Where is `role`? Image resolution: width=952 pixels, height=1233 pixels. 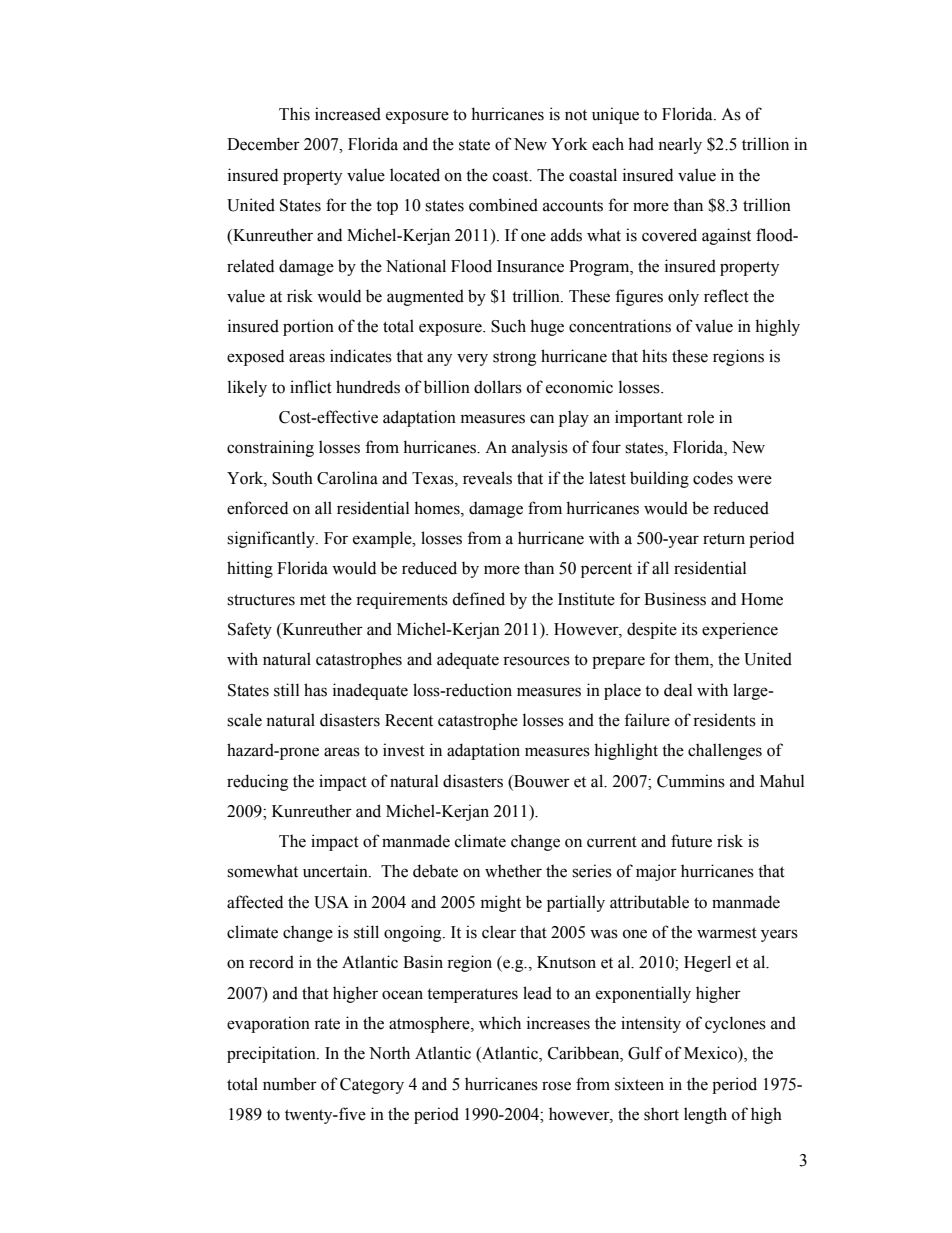
role is located at coordinates (700, 417).
